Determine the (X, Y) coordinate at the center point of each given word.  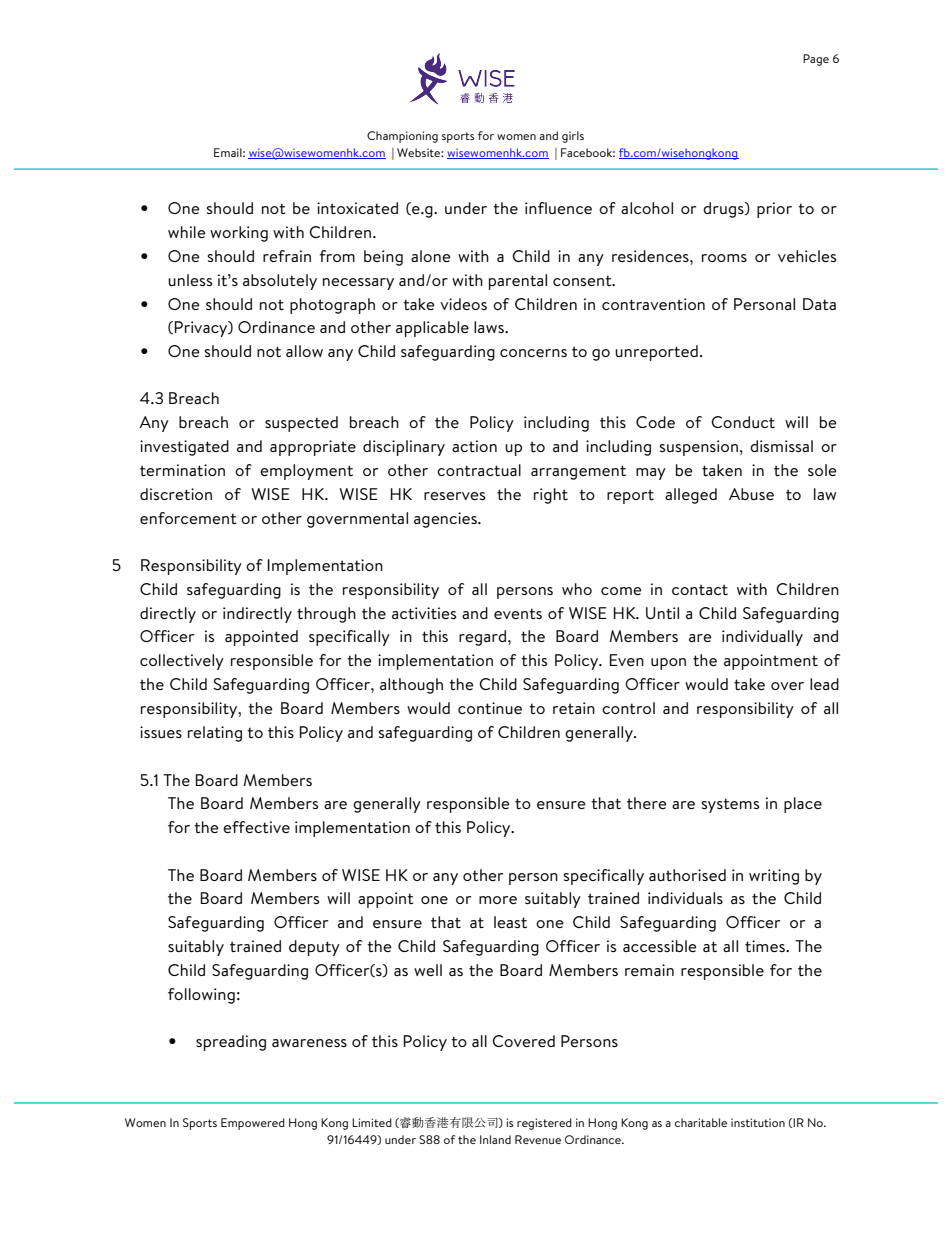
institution (758, 1122)
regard (482, 638)
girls (573, 137)
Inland (495, 1139)
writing (774, 877)
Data (819, 304)
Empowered (253, 1124)
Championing (402, 137)
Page (816, 60)
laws (490, 327)
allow (304, 351)
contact (700, 589)
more (498, 900)
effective (256, 827)
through (326, 615)
